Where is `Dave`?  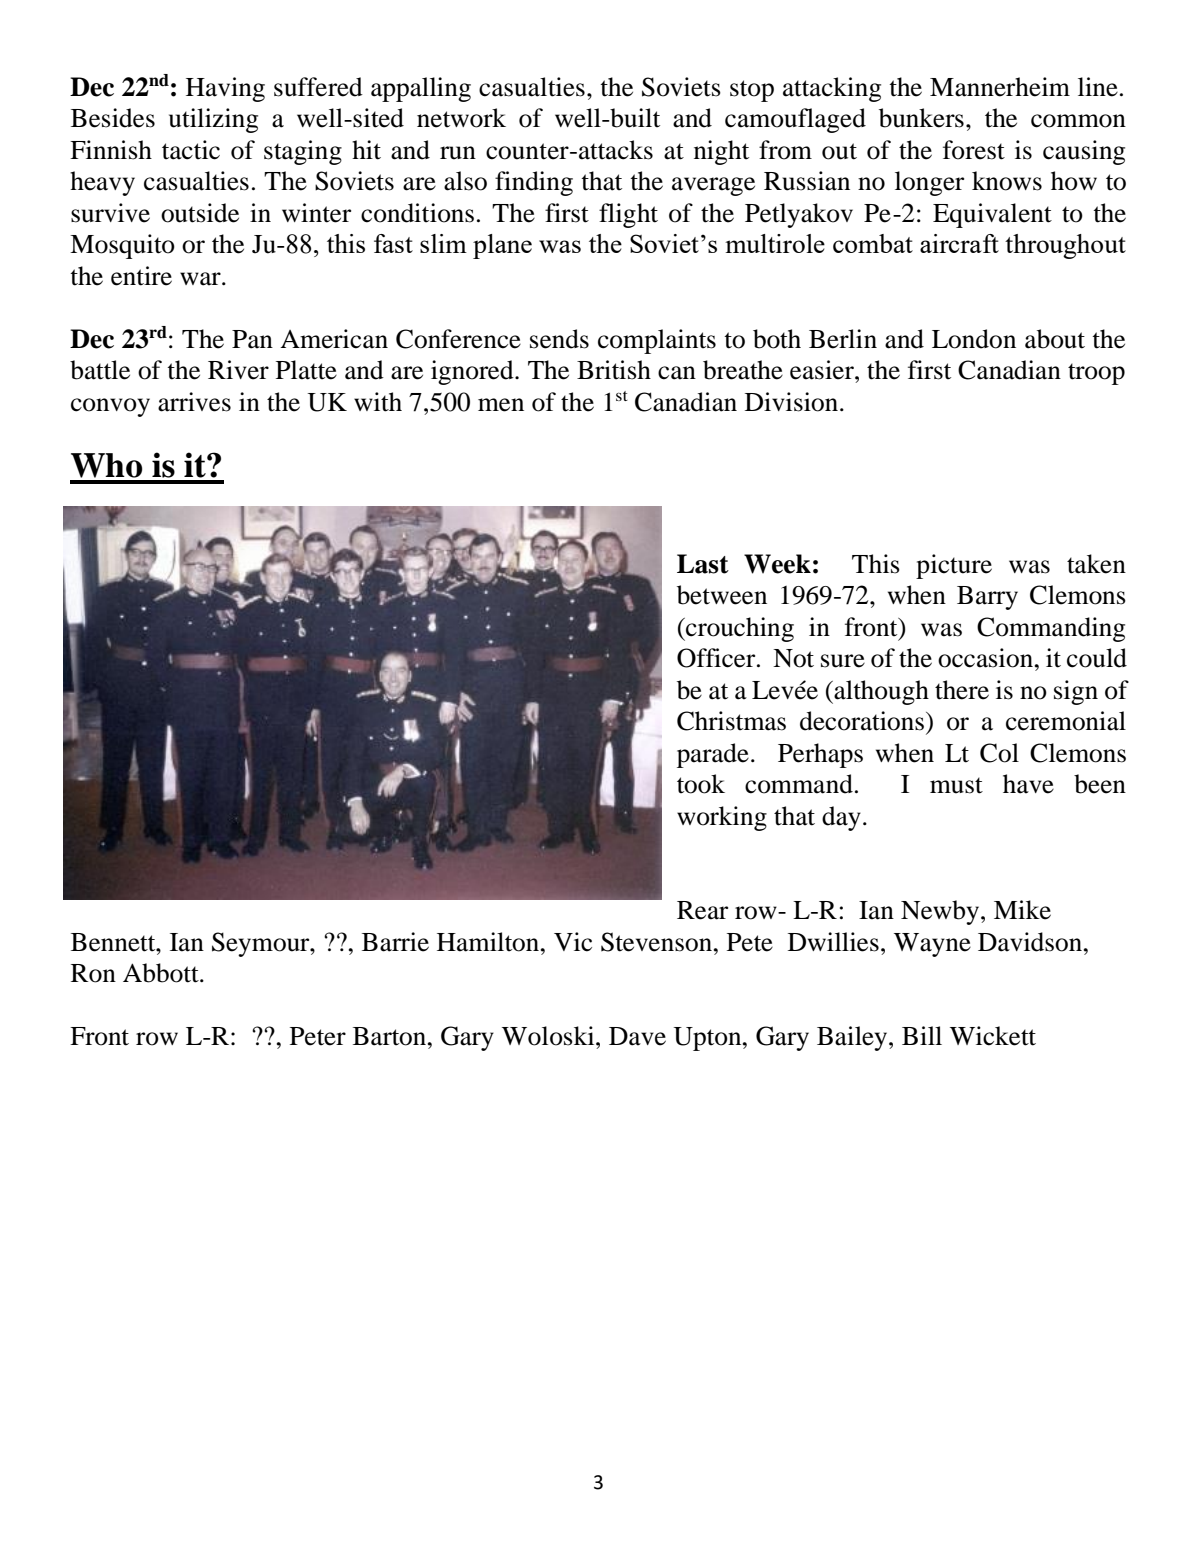 Dave is located at coordinates (637, 1036).
